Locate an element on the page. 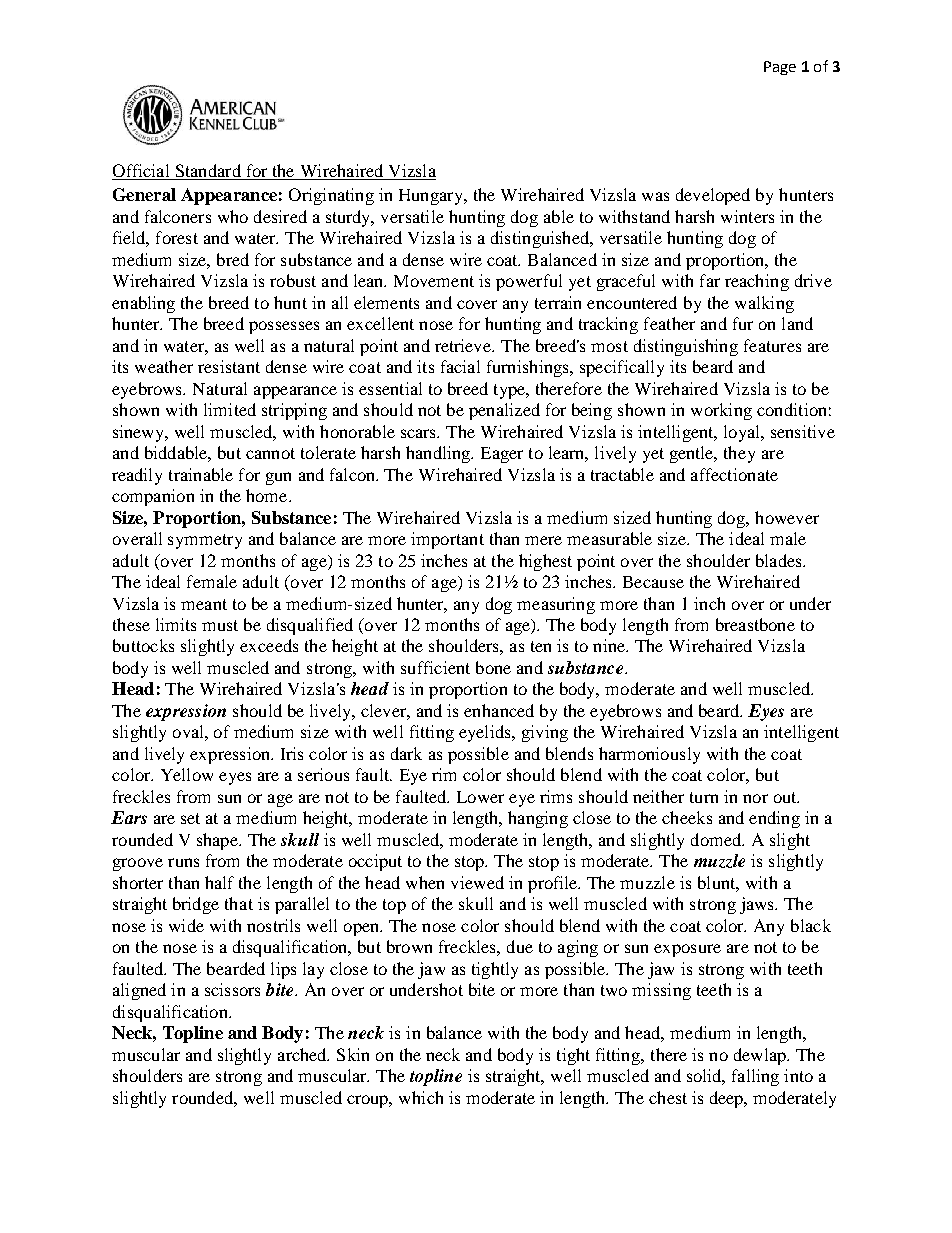 This page has width=952, height=1233. Lower is located at coordinates (480, 797).
